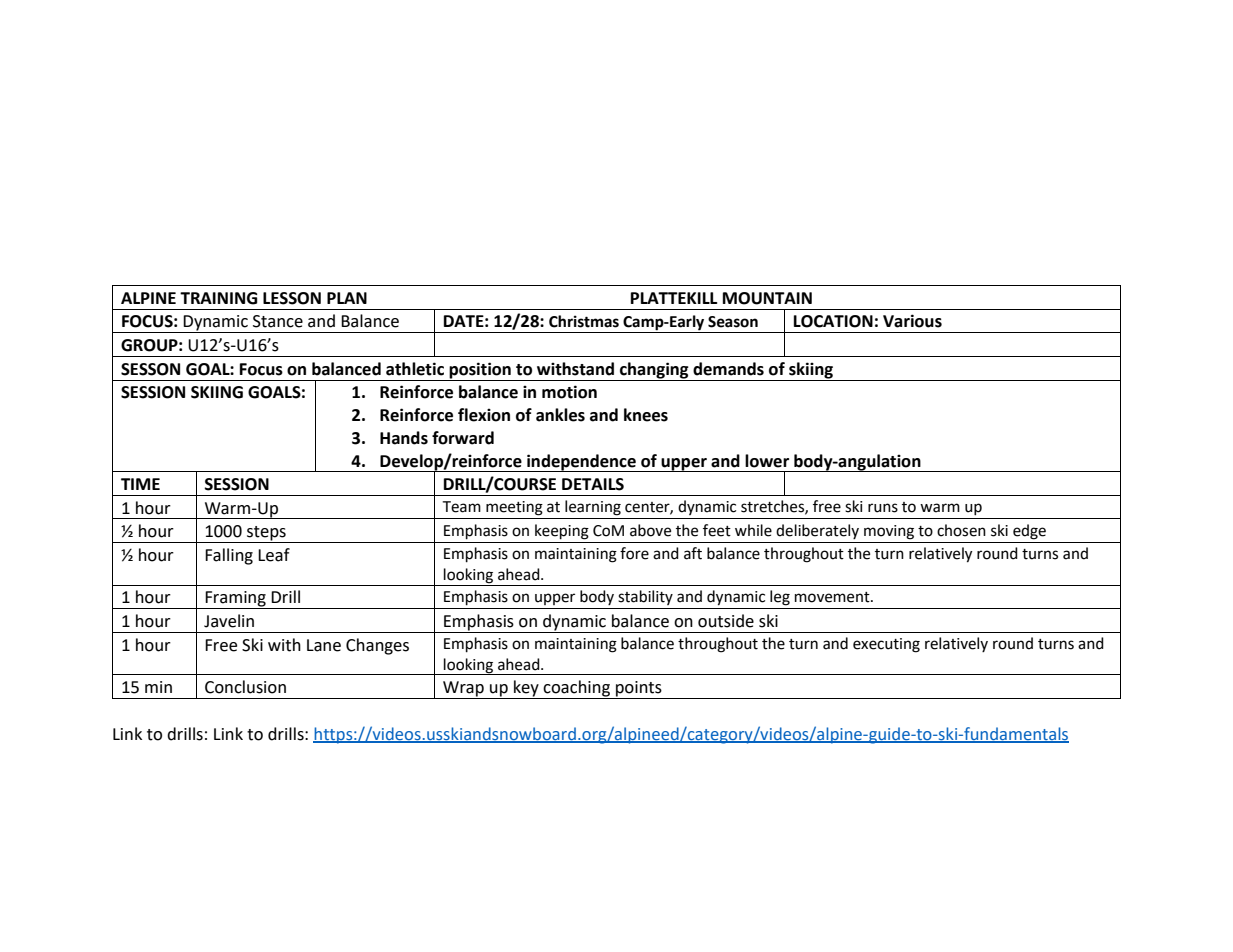 This image has height=952, width=1233. What do you see at coordinates (219, 298) in the image?
I see `TRAINING` at bounding box center [219, 298].
